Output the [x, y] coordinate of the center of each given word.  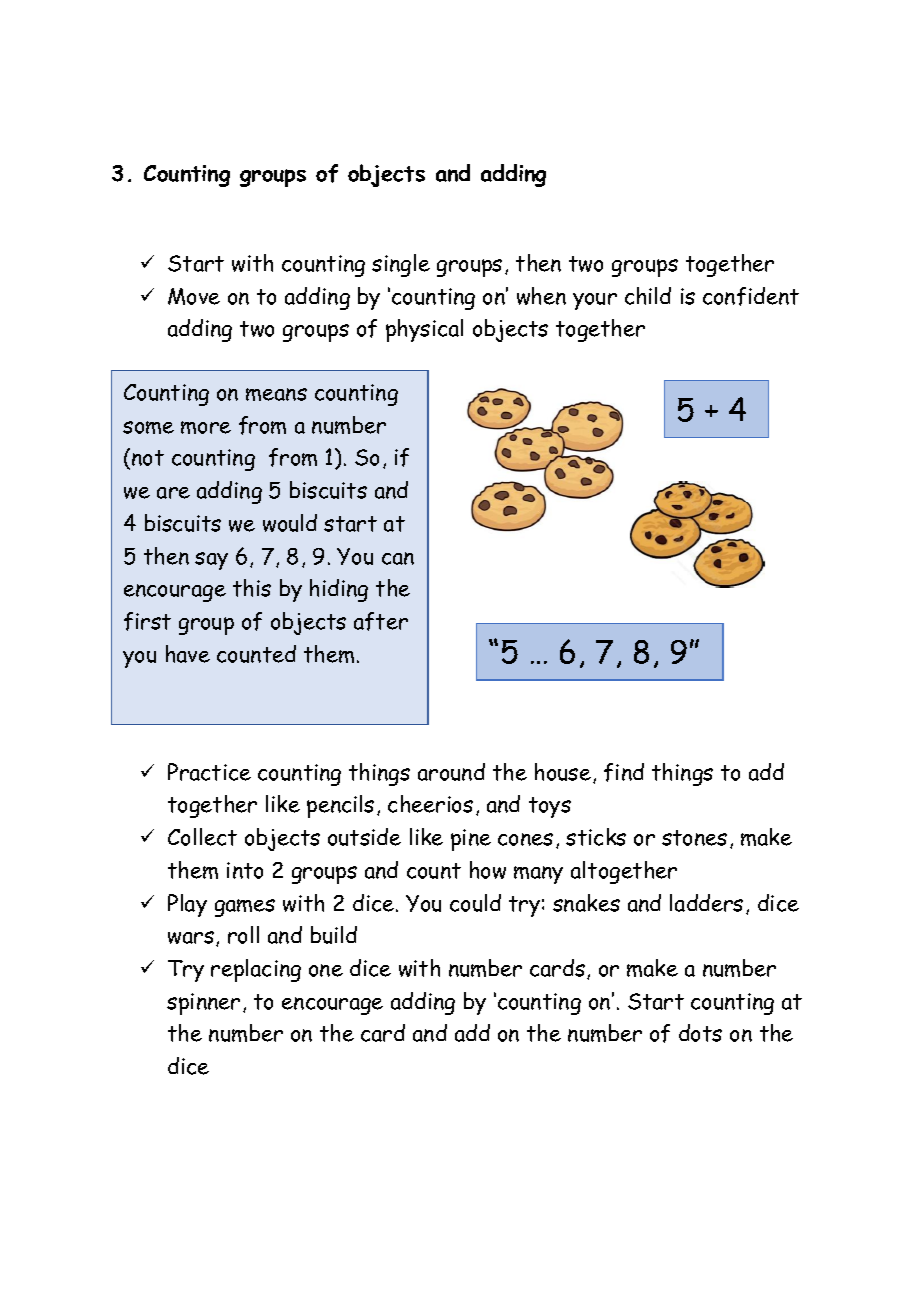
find [624, 772]
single [401, 265]
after [381, 621]
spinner [203, 1004]
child [648, 296]
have [188, 654]
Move [194, 296]
